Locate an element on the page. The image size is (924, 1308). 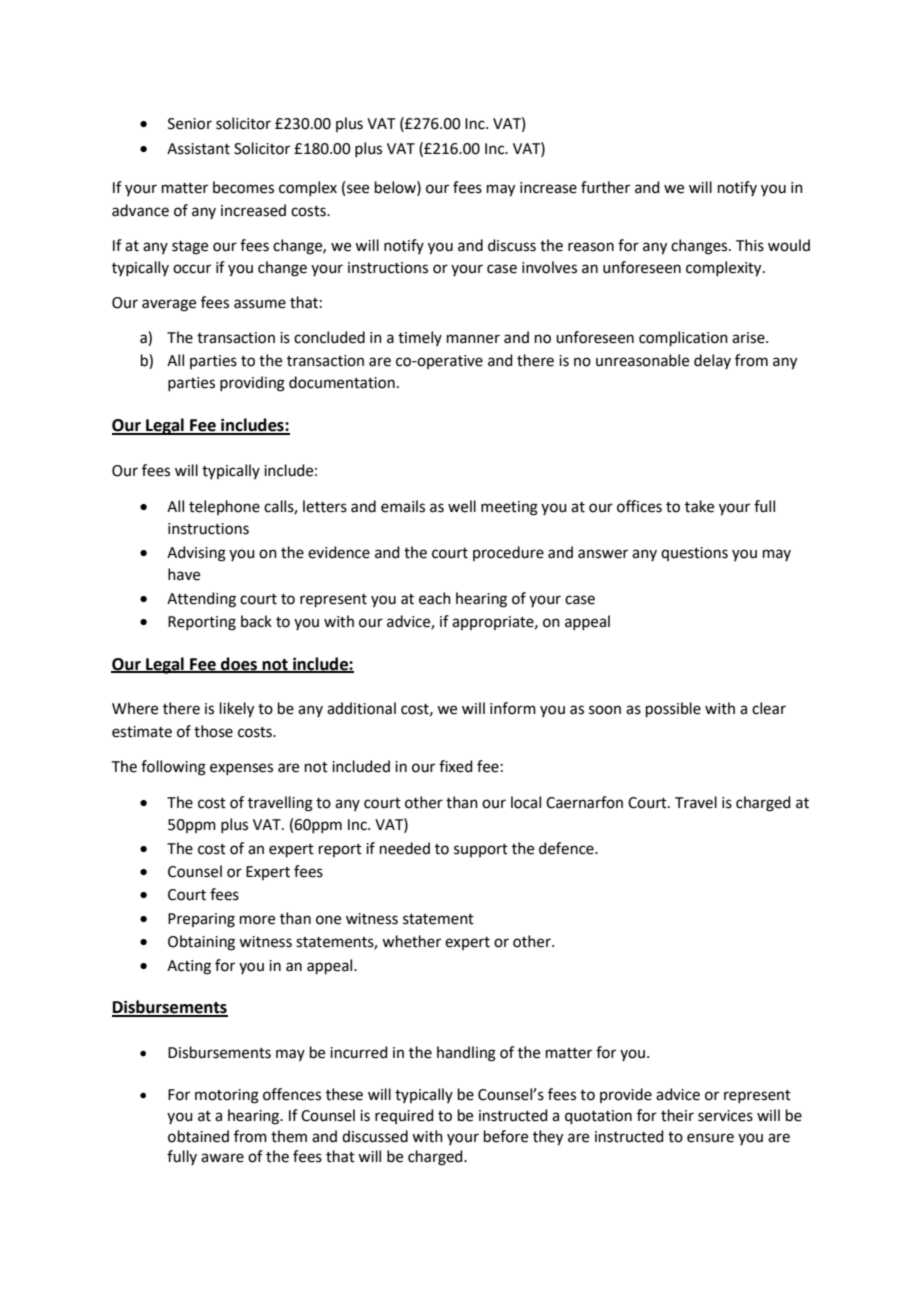
This is located at coordinates (750, 245).
